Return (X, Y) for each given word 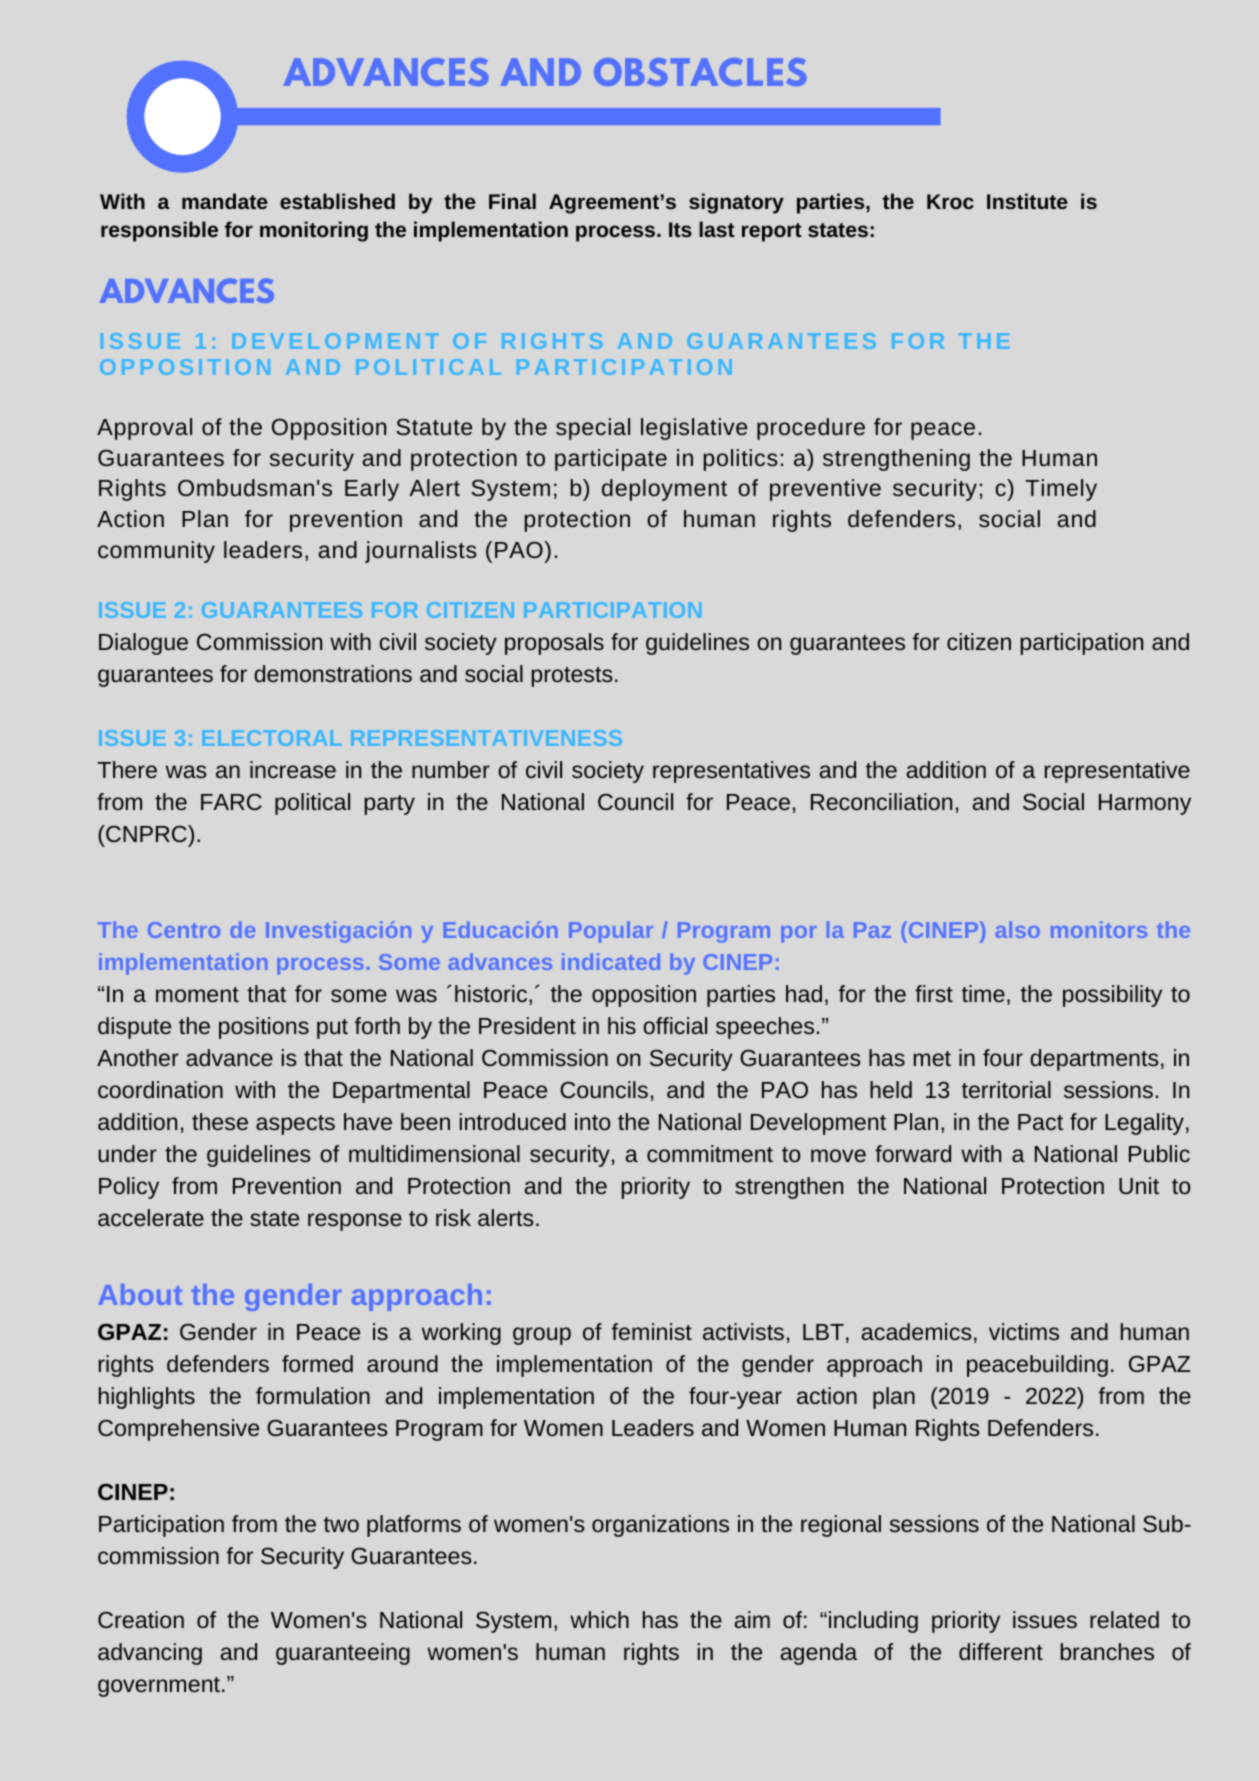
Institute (1027, 201)
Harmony (1145, 804)
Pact (1040, 1122)
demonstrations (333, 673)
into (592, 1121)
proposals (554, 644)
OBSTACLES (700, 72)
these (220, 1121)
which (599, 1619)
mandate (225, 201)
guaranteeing (343, 1654)
